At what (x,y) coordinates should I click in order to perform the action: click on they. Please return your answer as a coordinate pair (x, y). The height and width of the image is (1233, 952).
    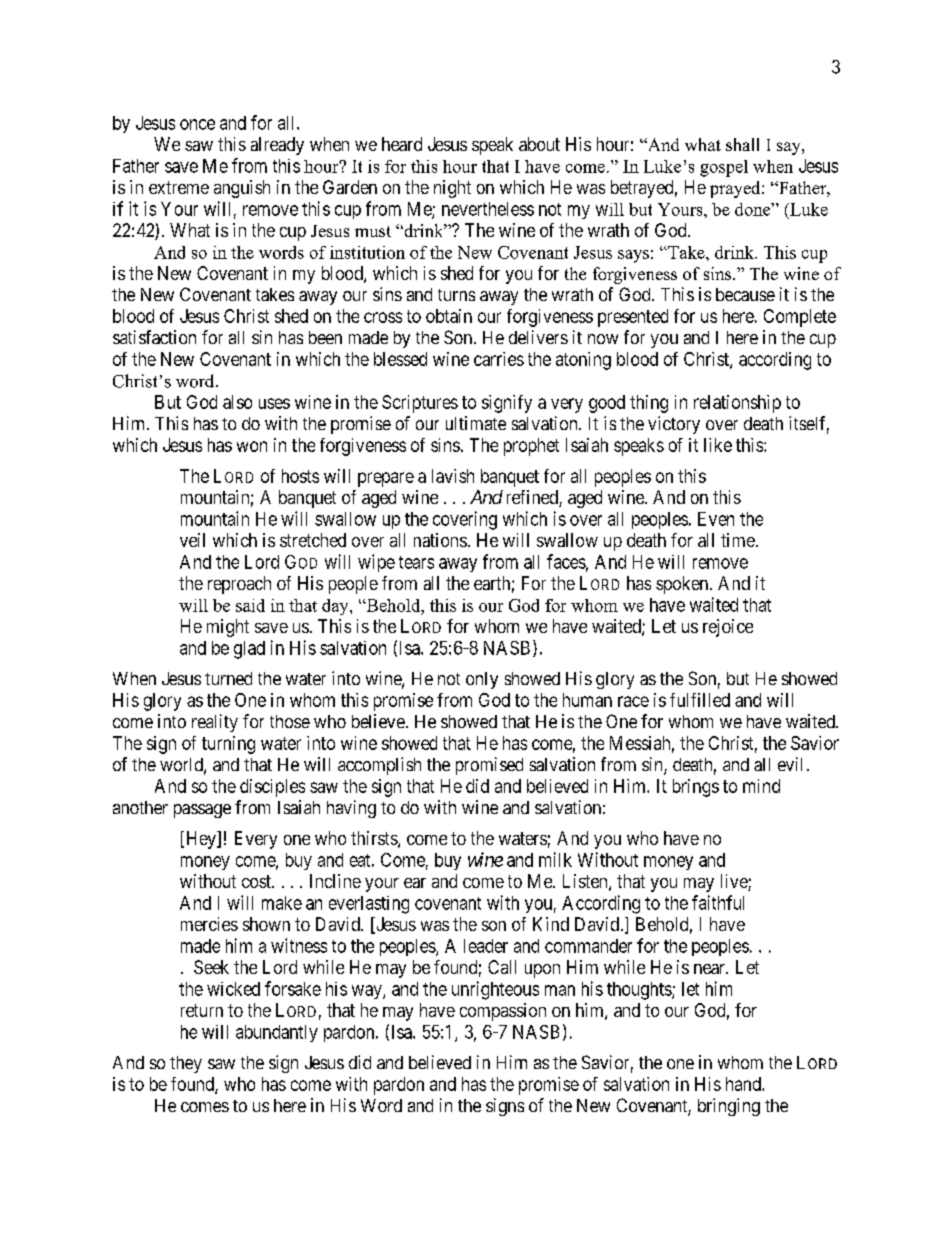
    Looking at the image, I should click on (186, 1064).
